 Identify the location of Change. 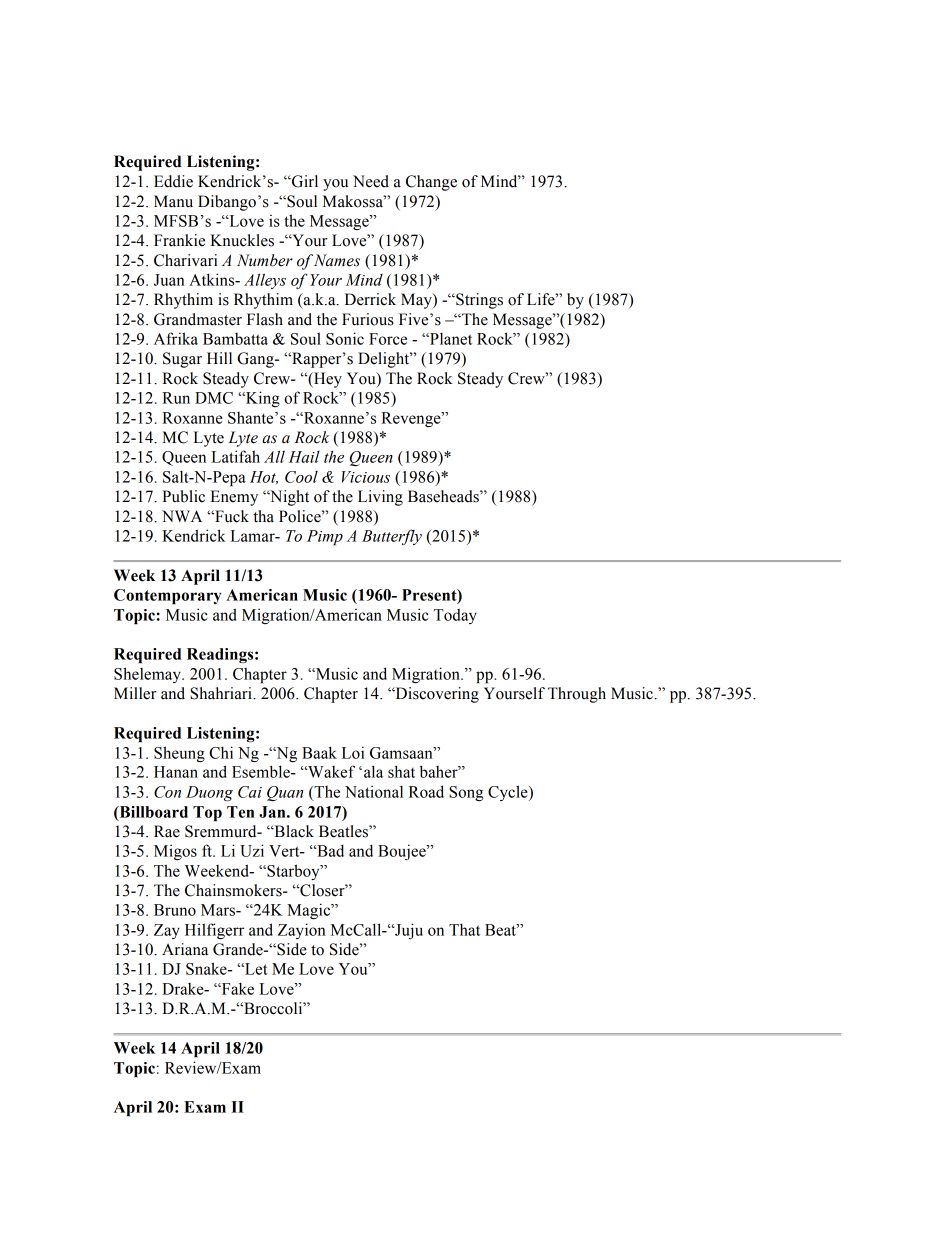
(431, 183).
